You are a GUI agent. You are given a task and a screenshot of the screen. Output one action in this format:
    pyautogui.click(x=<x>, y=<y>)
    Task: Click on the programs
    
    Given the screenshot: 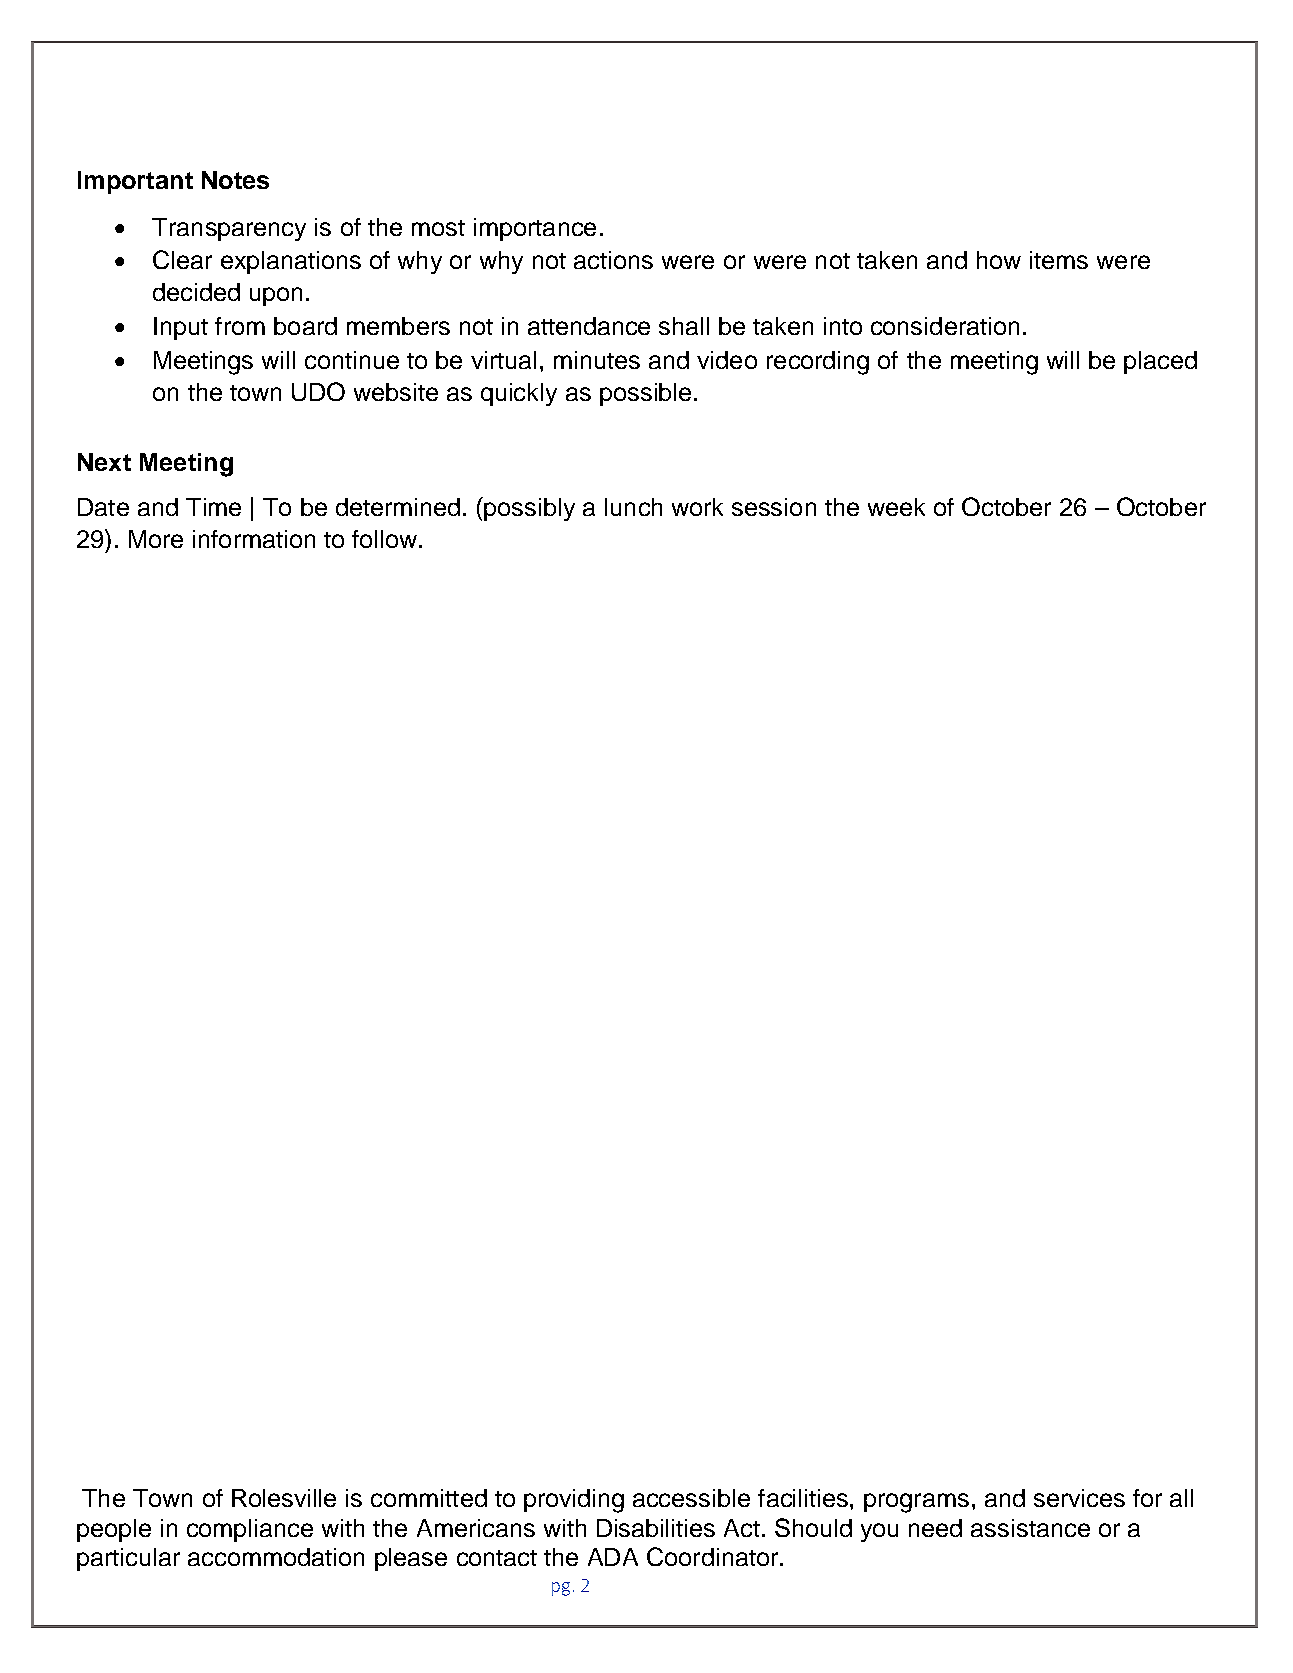 What is the action you would take?
    pyautogui.click(x=916, y=1503)
